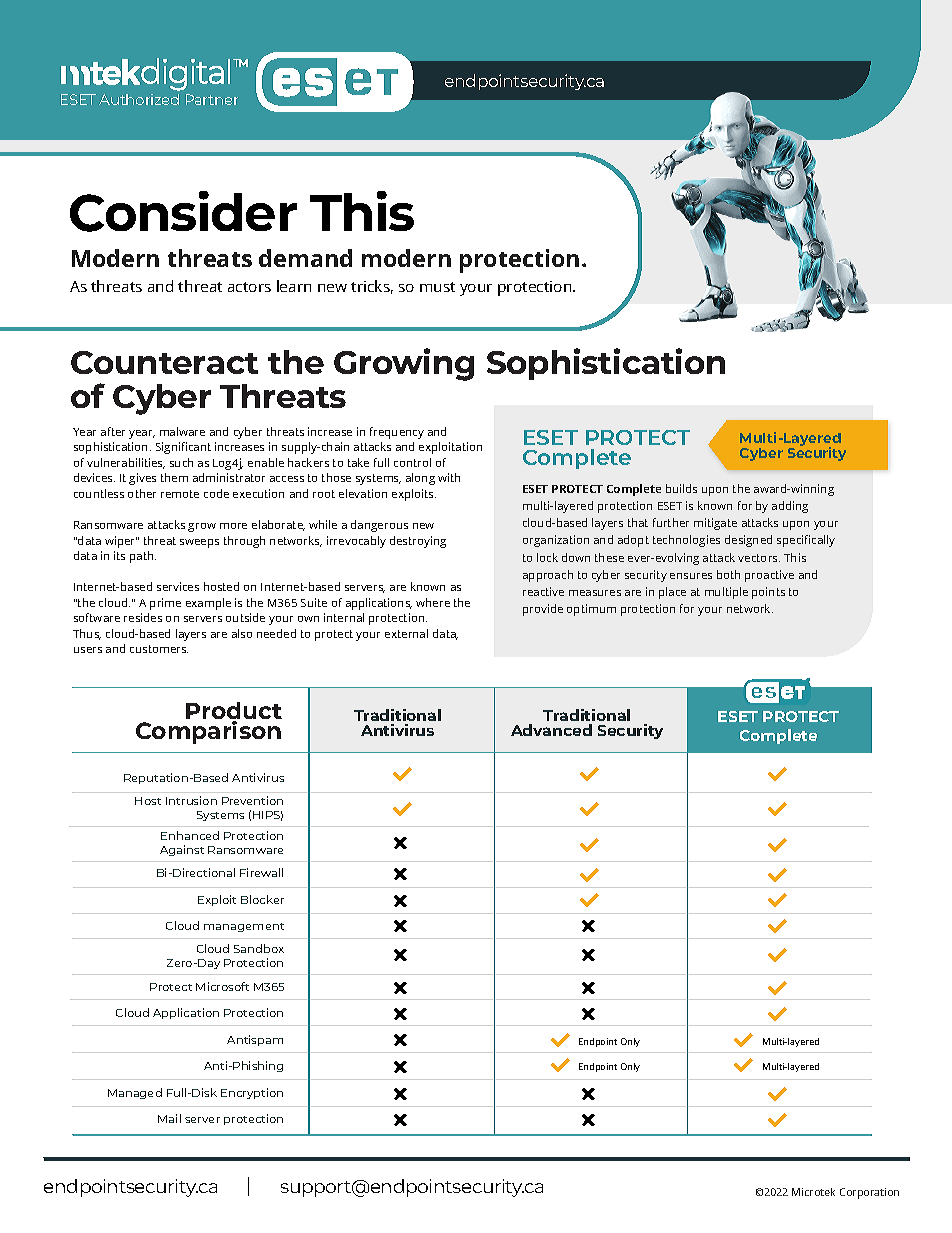 The width and height of the screenshot is (952, 1233). I want to click on must, so click(437, 287).
